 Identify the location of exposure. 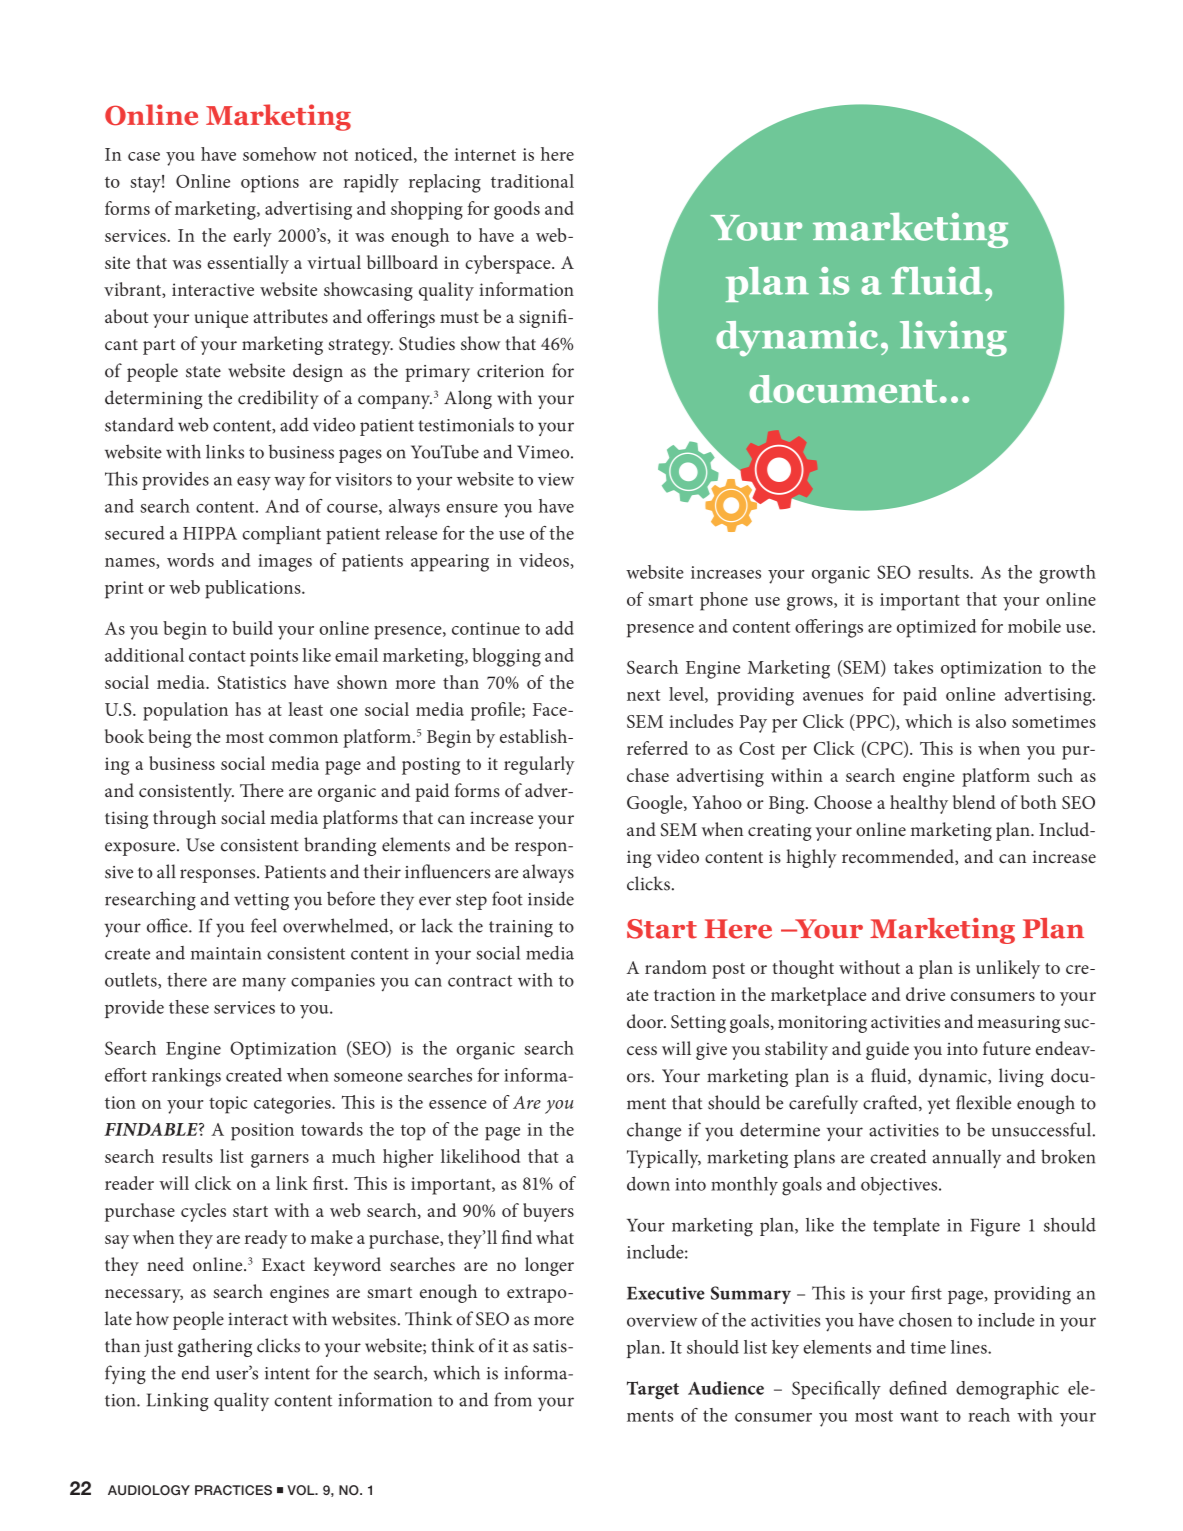
(141, 849).
